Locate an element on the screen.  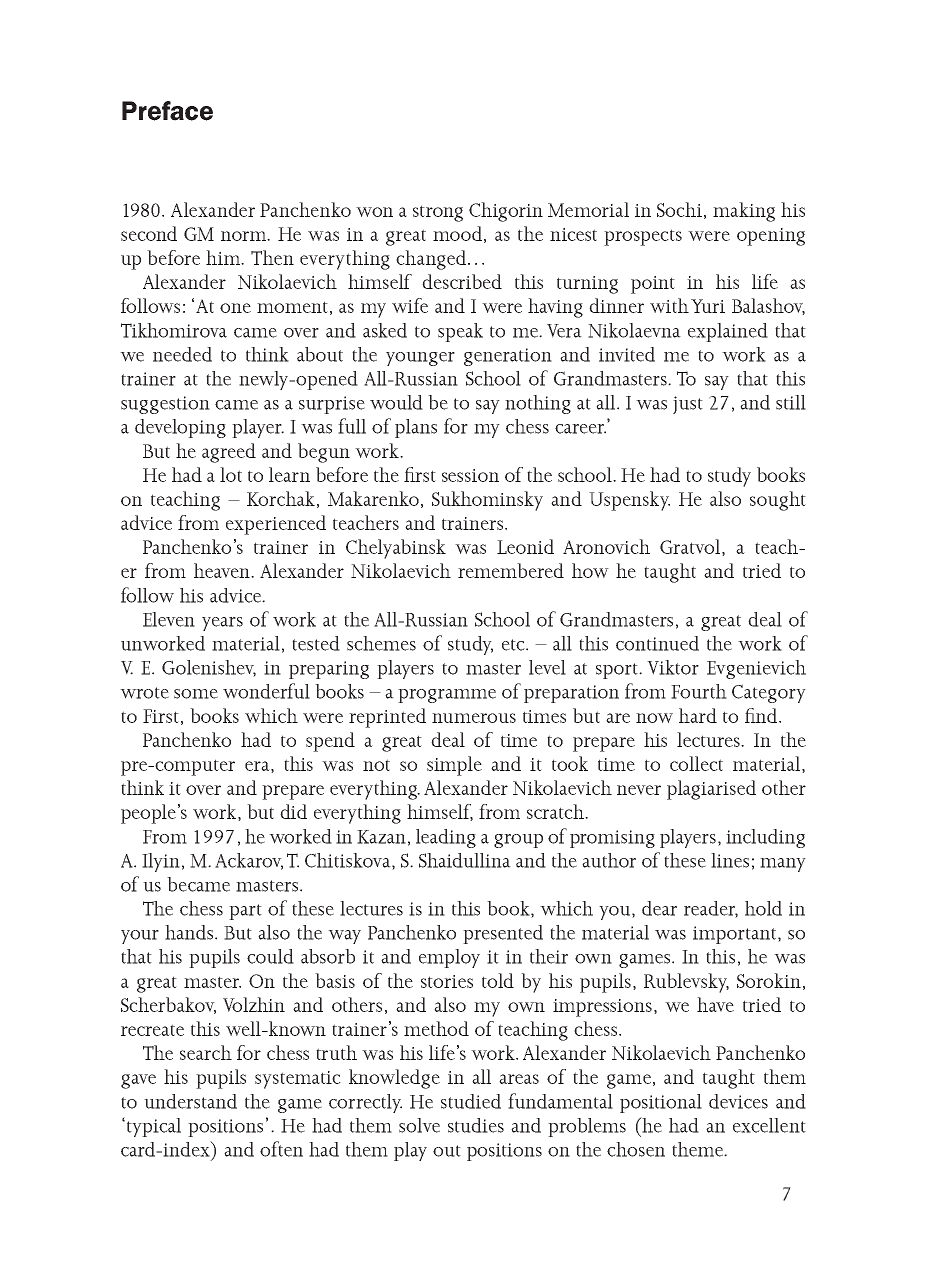
needed is located at coordinates (182, 354).
